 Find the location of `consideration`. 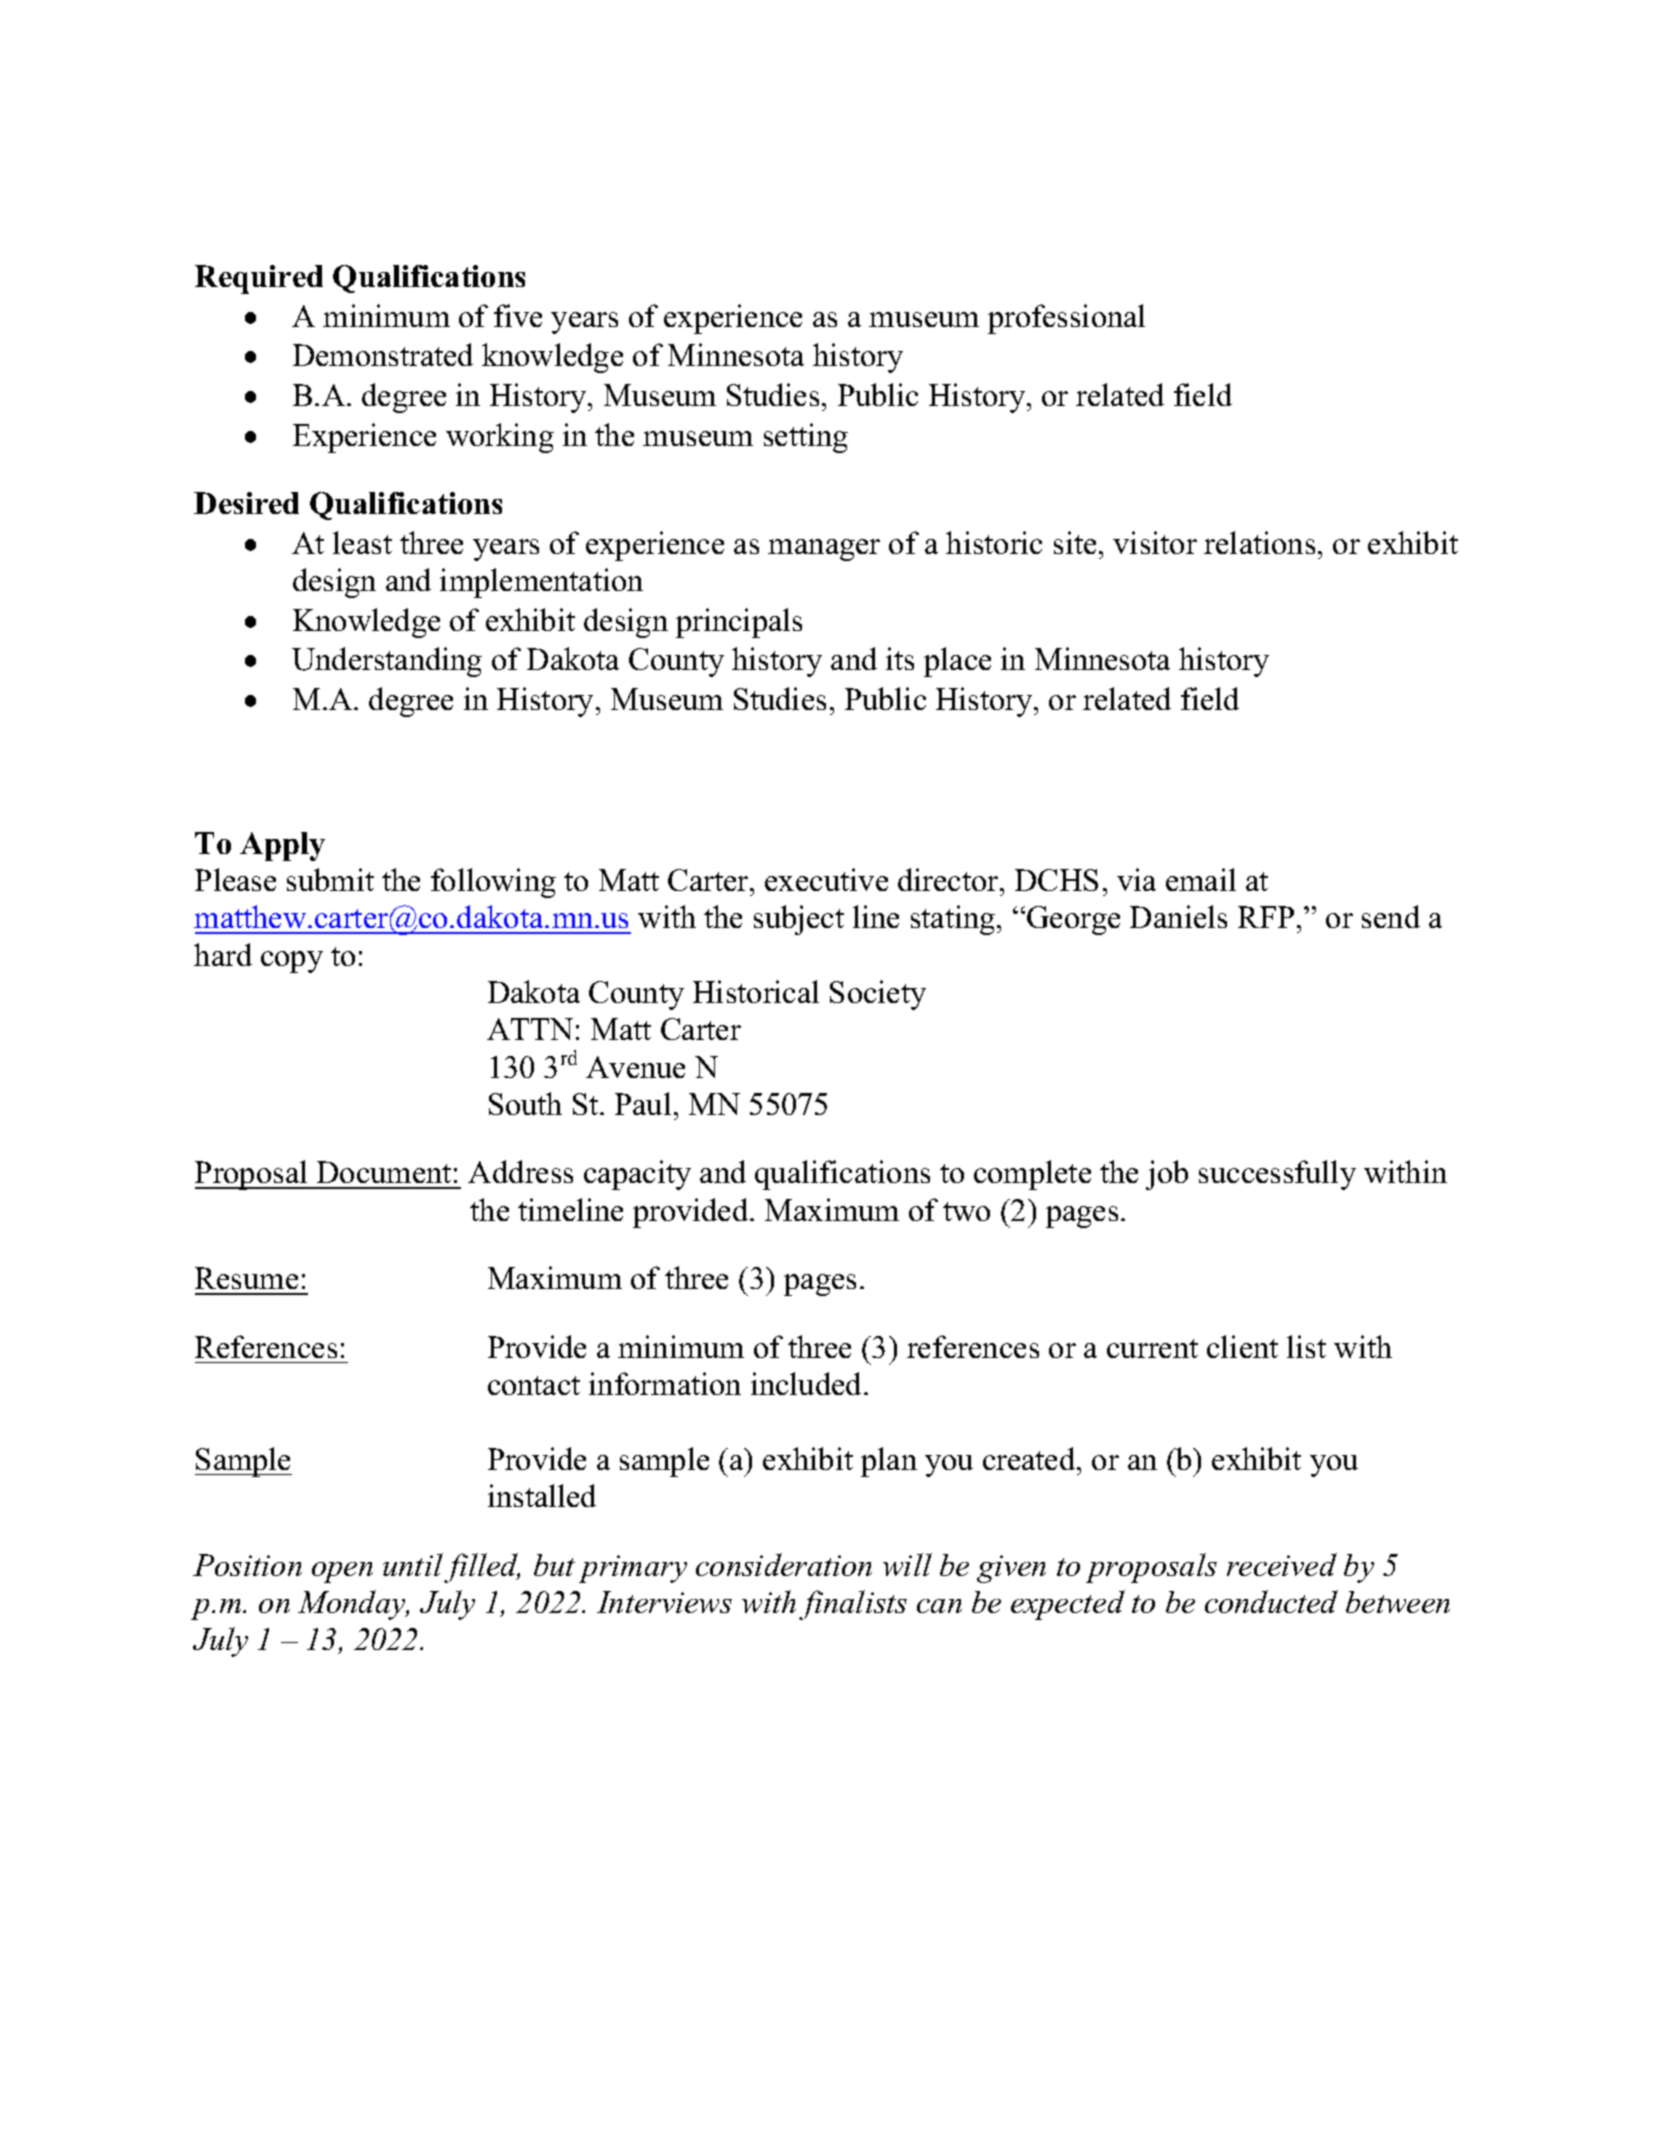

consideration is located at coordinates (784, 1564).
